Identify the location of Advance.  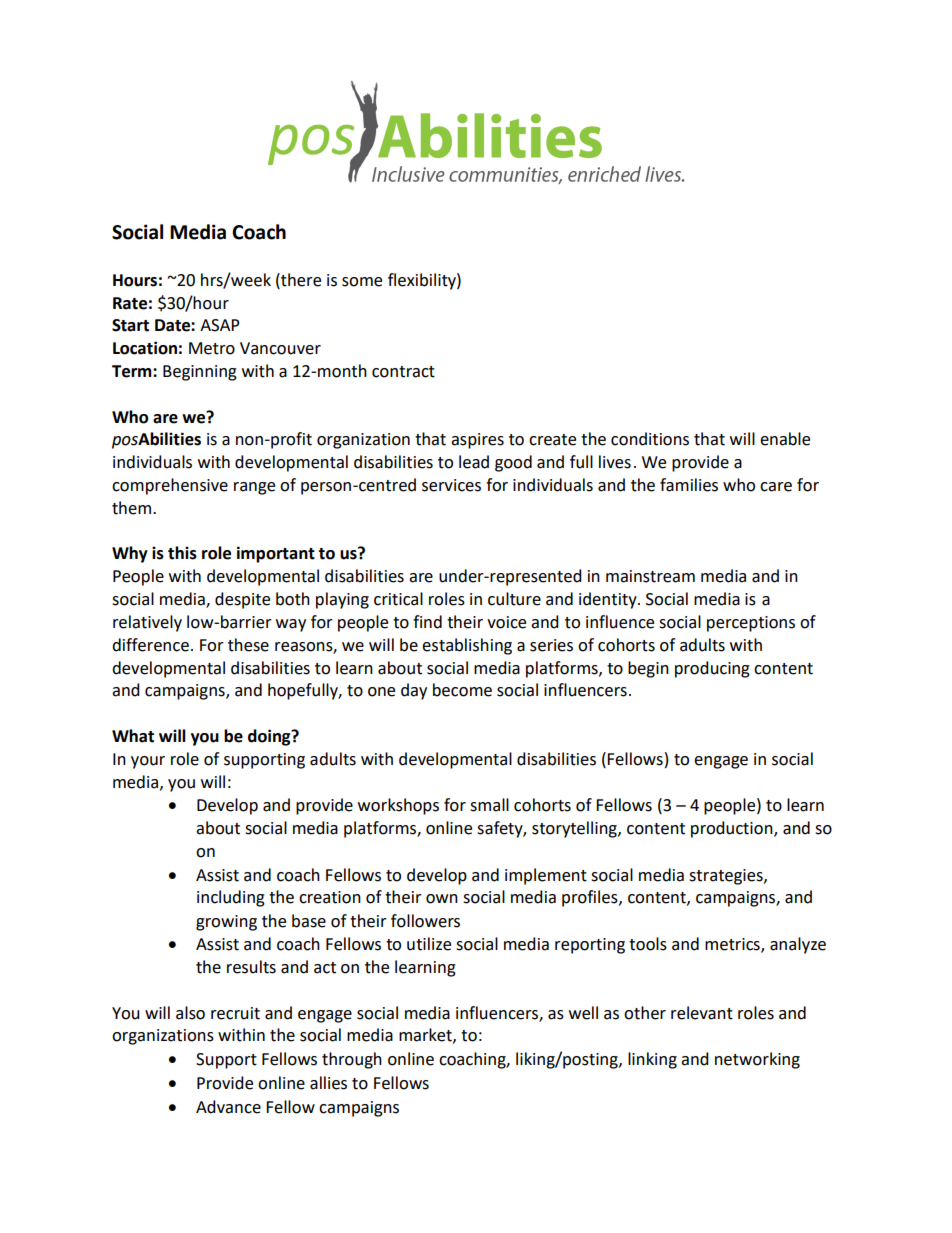
(228, 1107).
